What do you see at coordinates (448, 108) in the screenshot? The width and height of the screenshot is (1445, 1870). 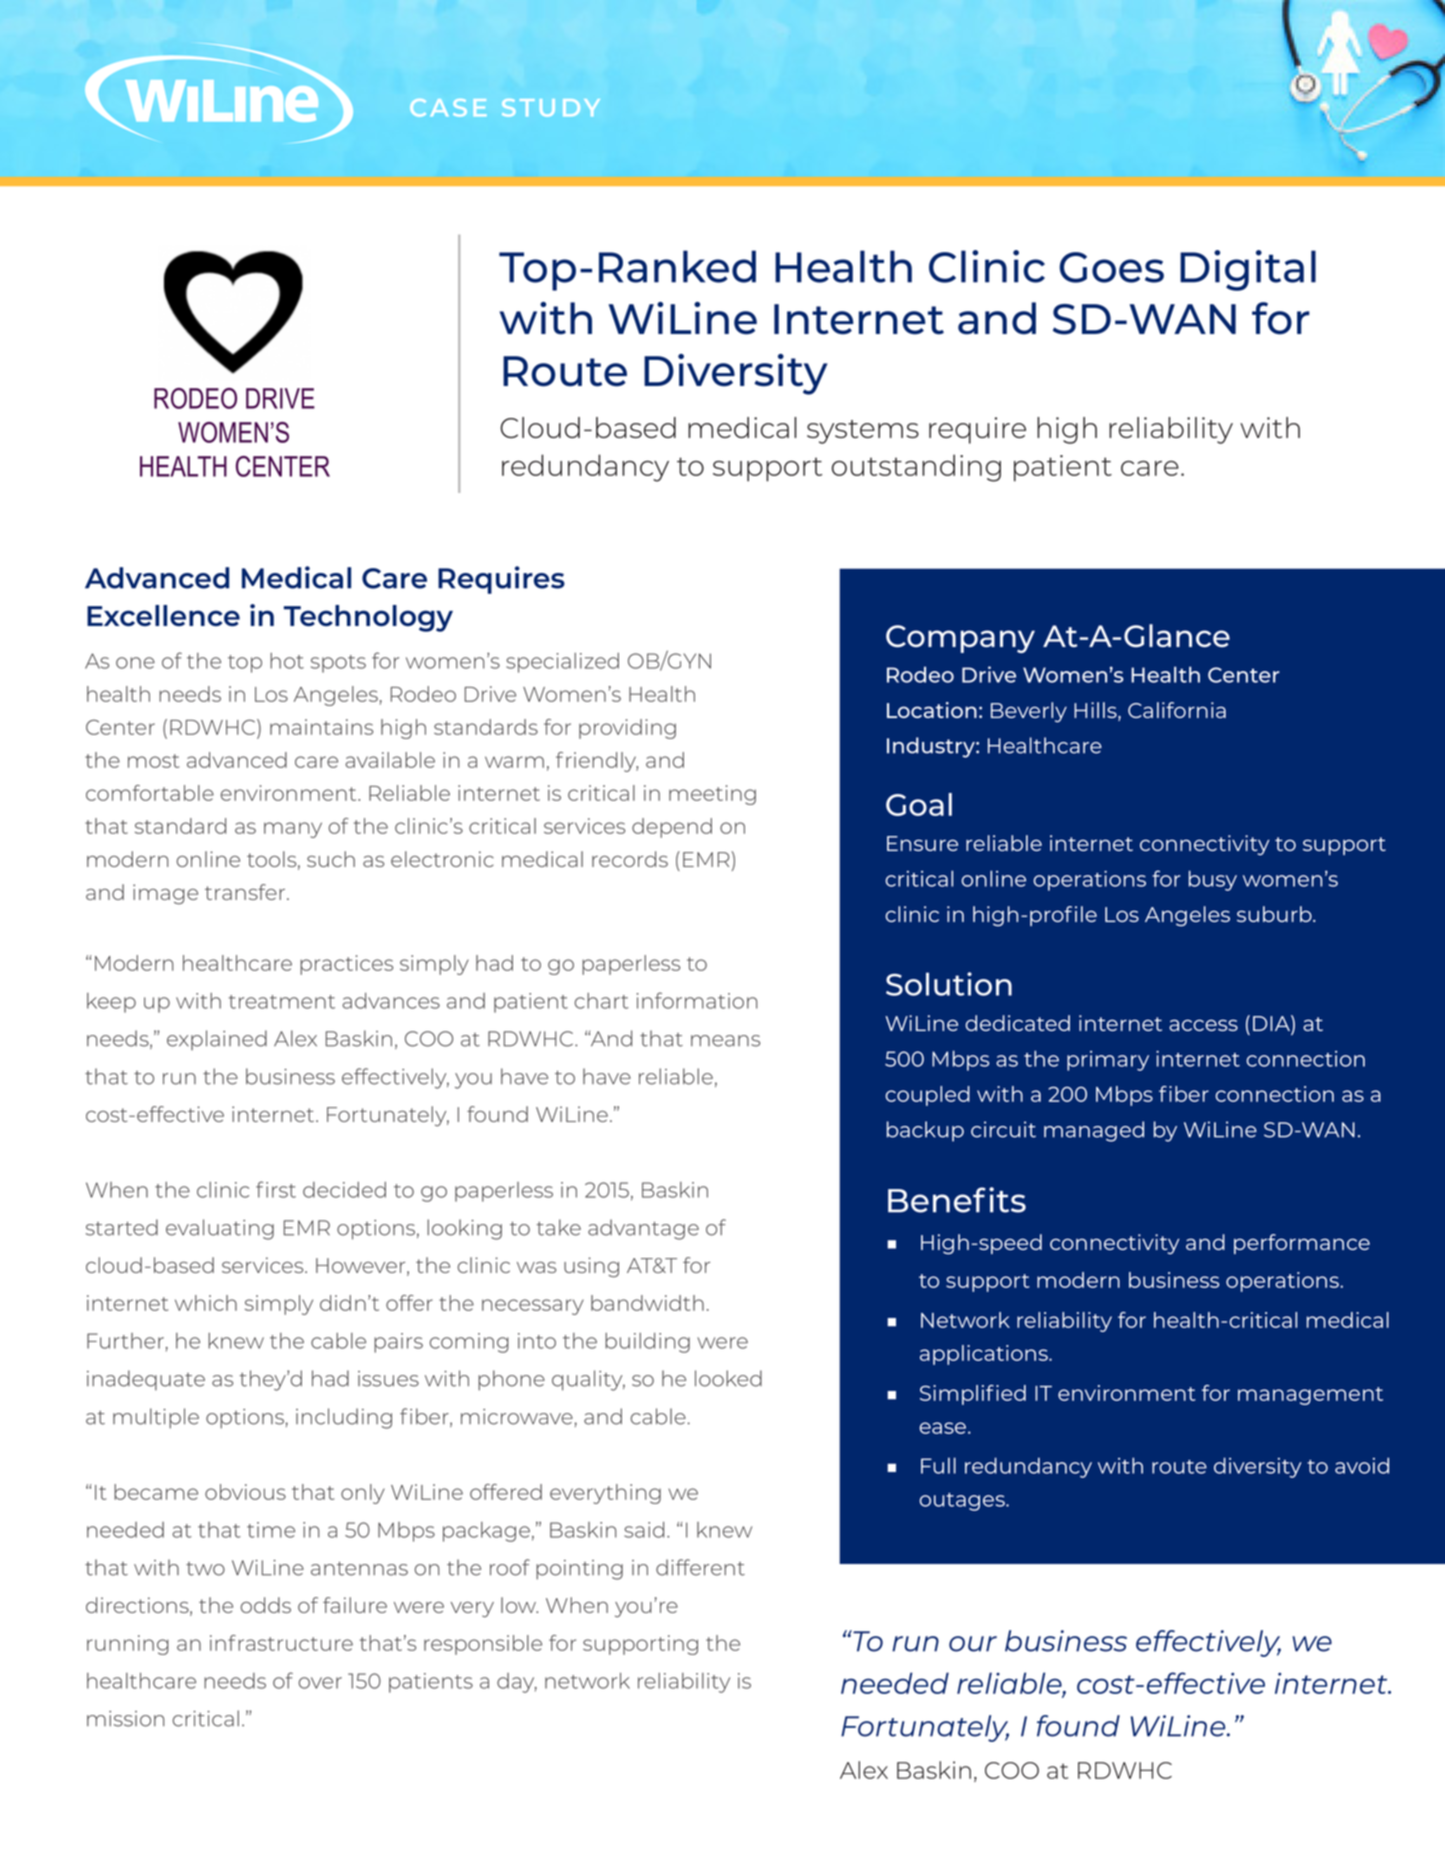 I see `CASE` at bounding box center [448, 108].
